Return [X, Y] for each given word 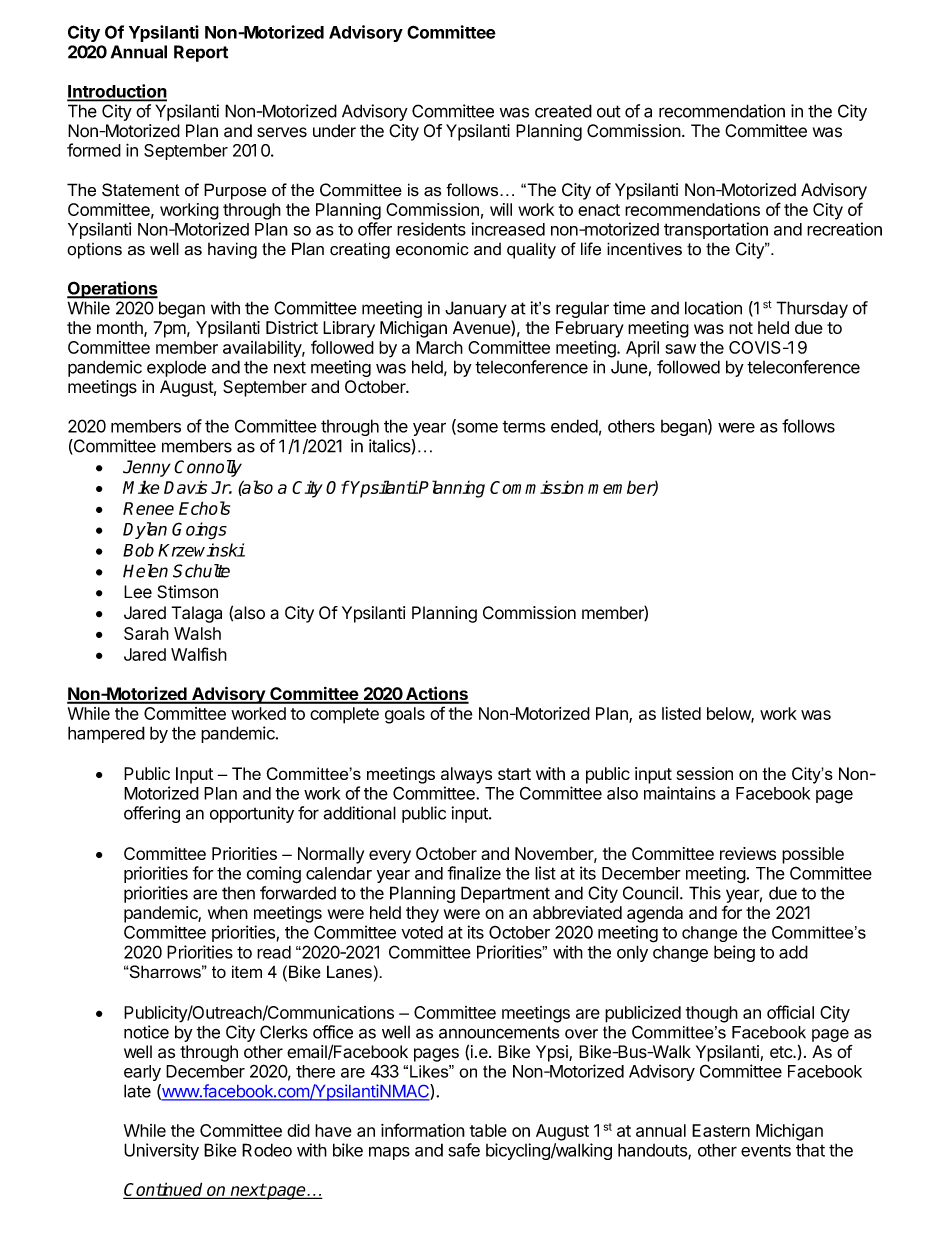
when [228, 912]
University [161, 1151]
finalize [474, 873]
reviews [748, 853]
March [439, 347]
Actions [436, 694]
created [563, 111]
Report [201, 53]
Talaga [196, 614]
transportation [716, 230]
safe [464, 1150]
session [705, 773]
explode [176, 368]
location [713, 308]
